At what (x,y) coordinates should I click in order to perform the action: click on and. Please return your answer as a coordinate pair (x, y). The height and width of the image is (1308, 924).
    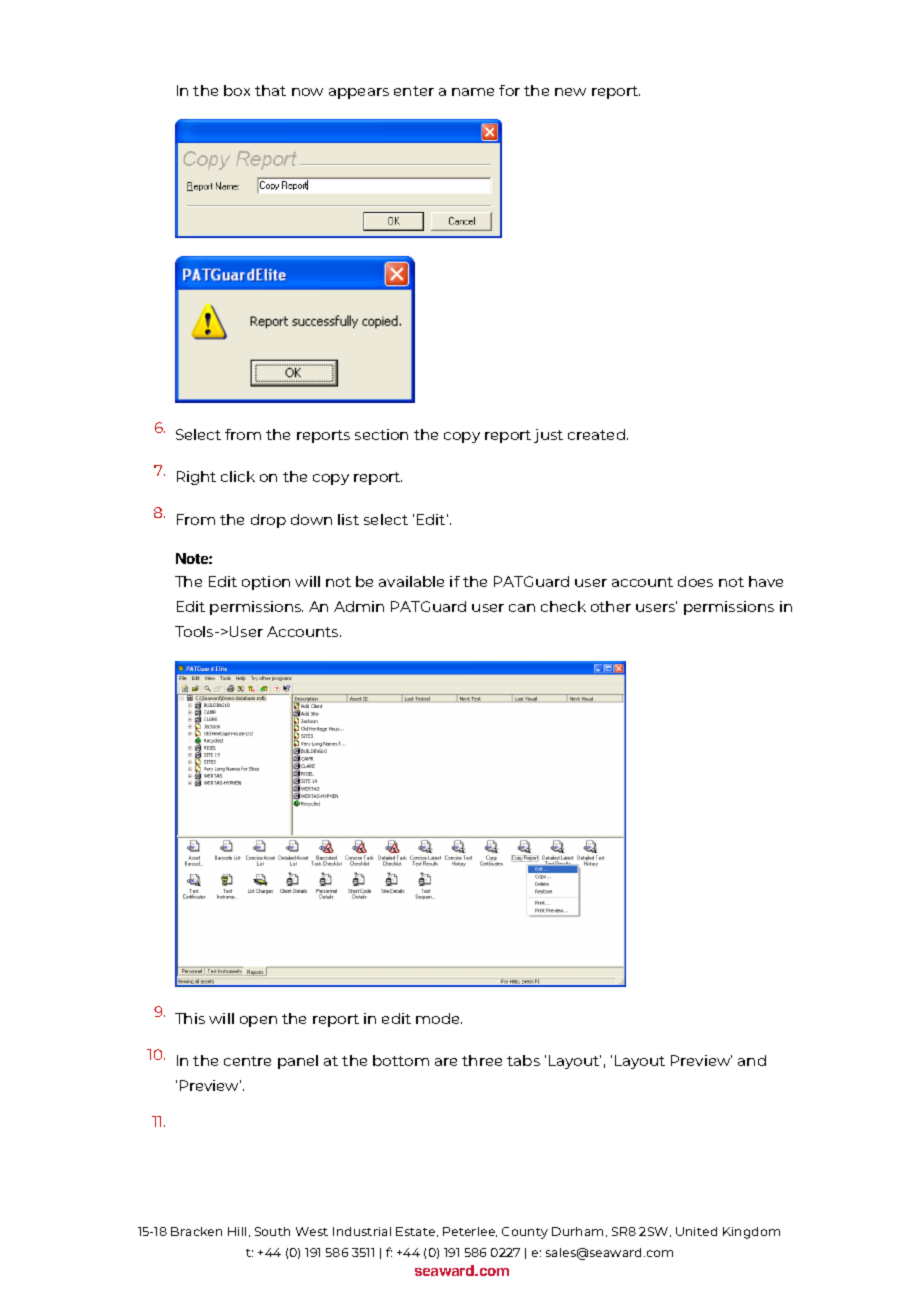
    Looking at the image, I should click on (752, 1060).
